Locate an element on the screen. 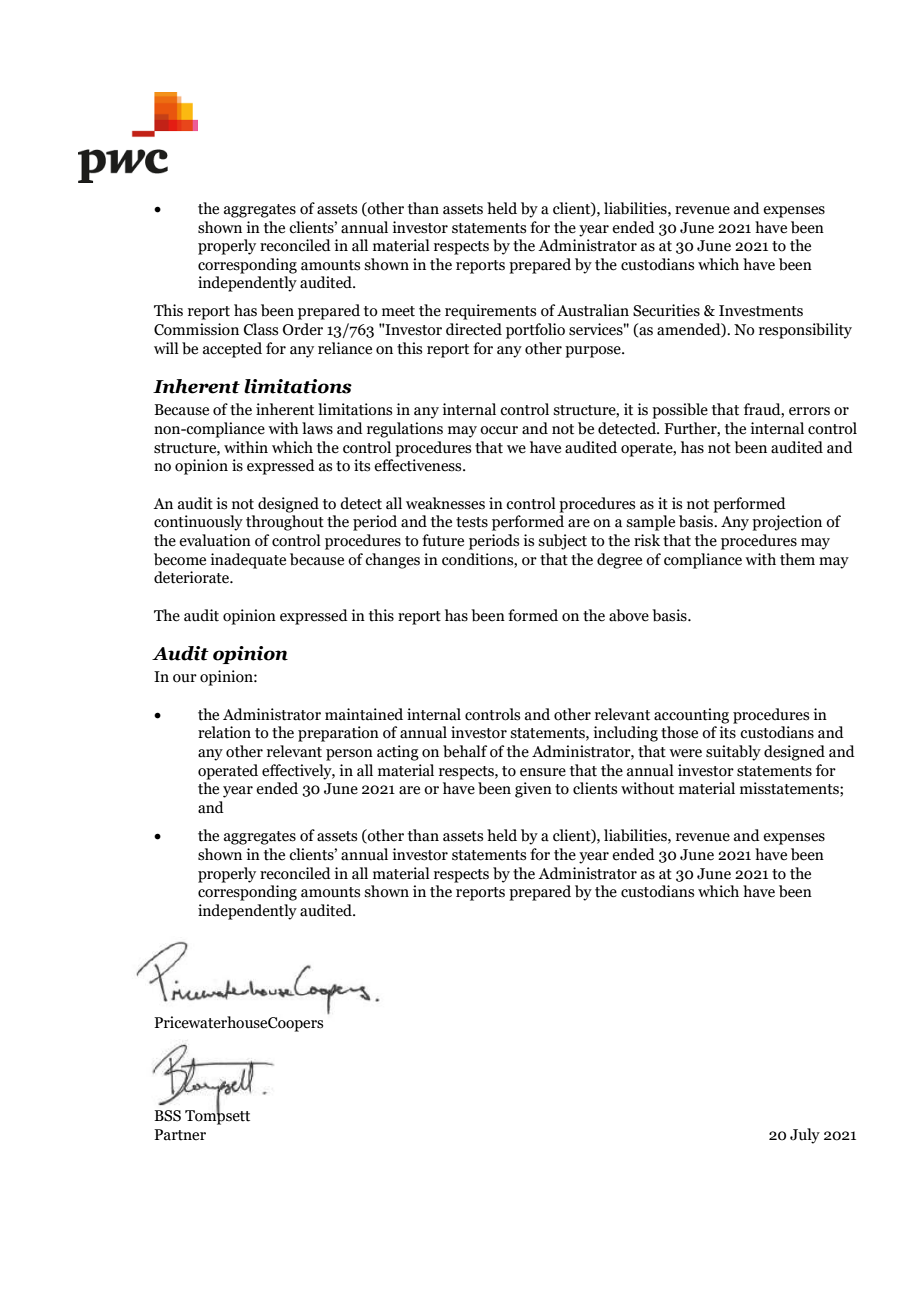 This screenshot has height=1308, width=924. Class is located at coordinates (261, 329).
